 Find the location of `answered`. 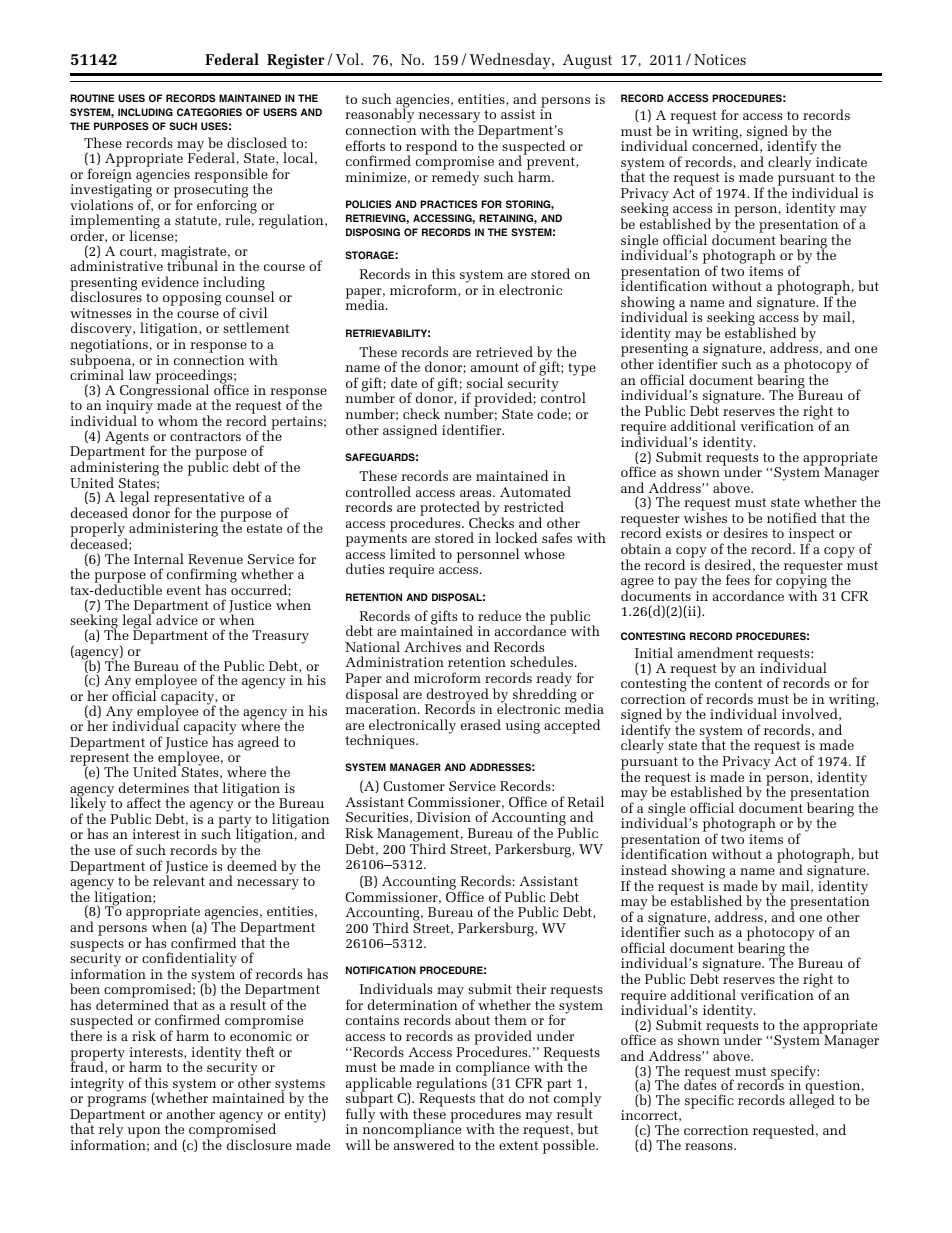

answered is located at coordinates (424, 1144).
